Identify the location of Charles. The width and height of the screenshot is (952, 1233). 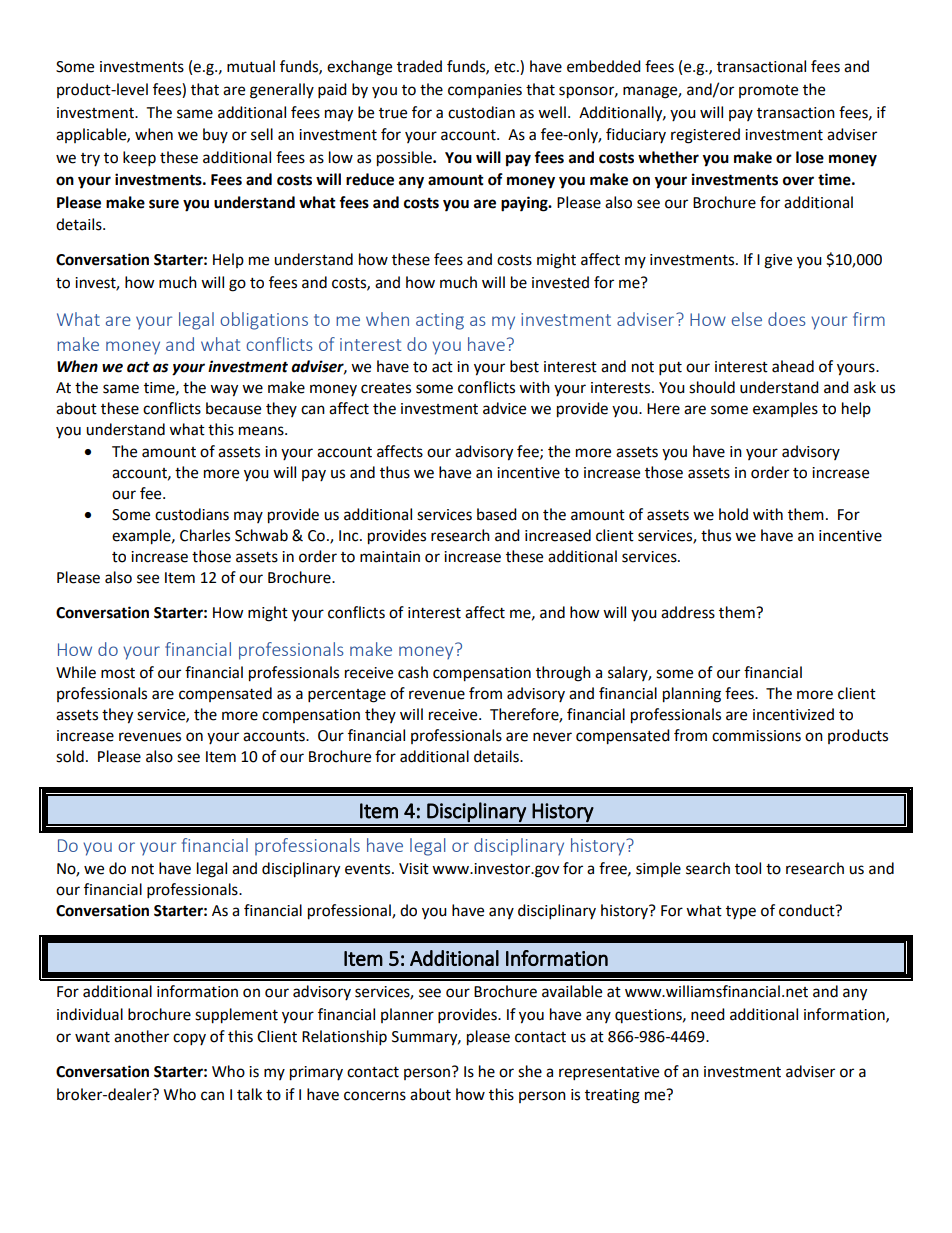
(205, 535).
